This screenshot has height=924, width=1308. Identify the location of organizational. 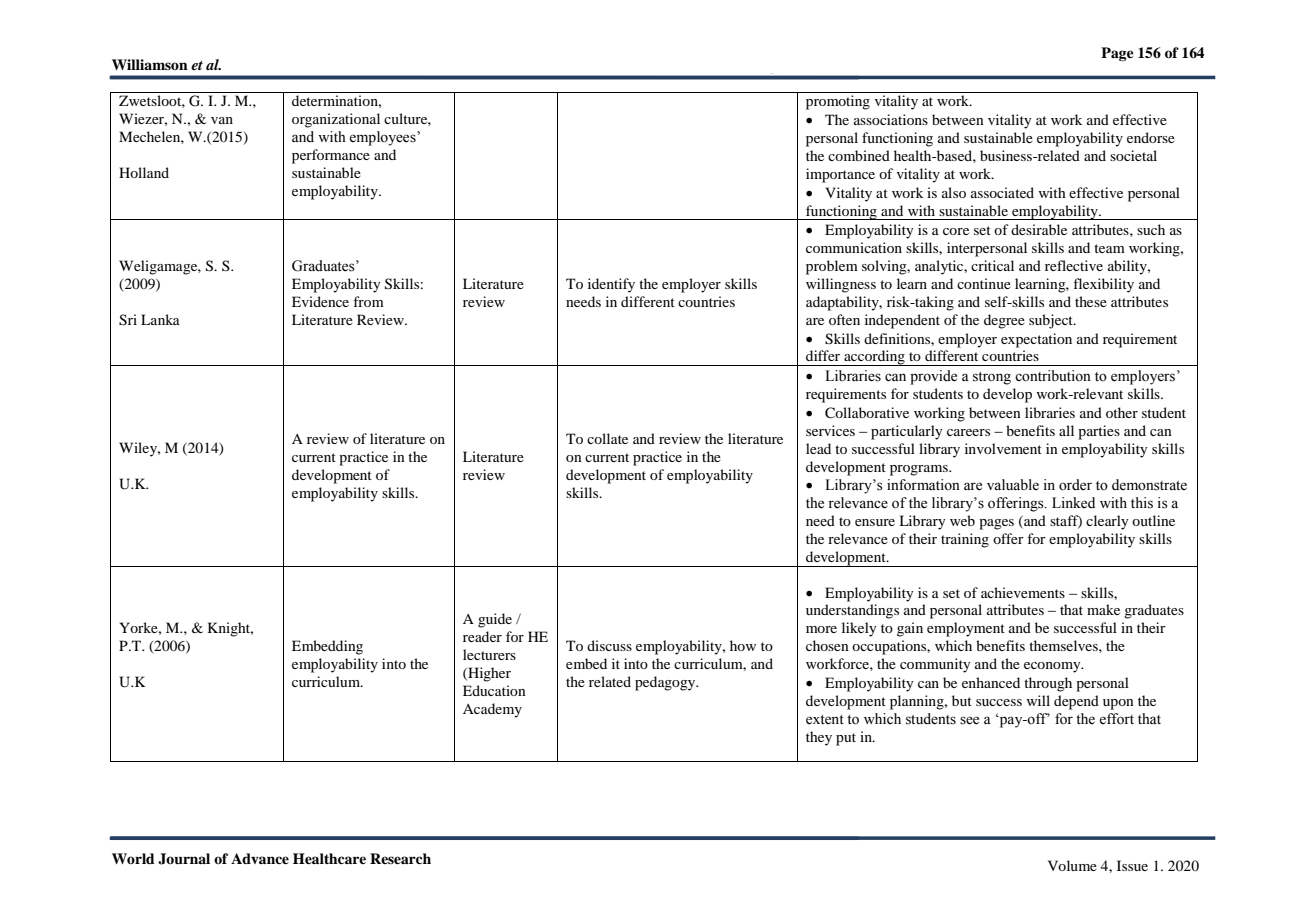
(336, 120).
